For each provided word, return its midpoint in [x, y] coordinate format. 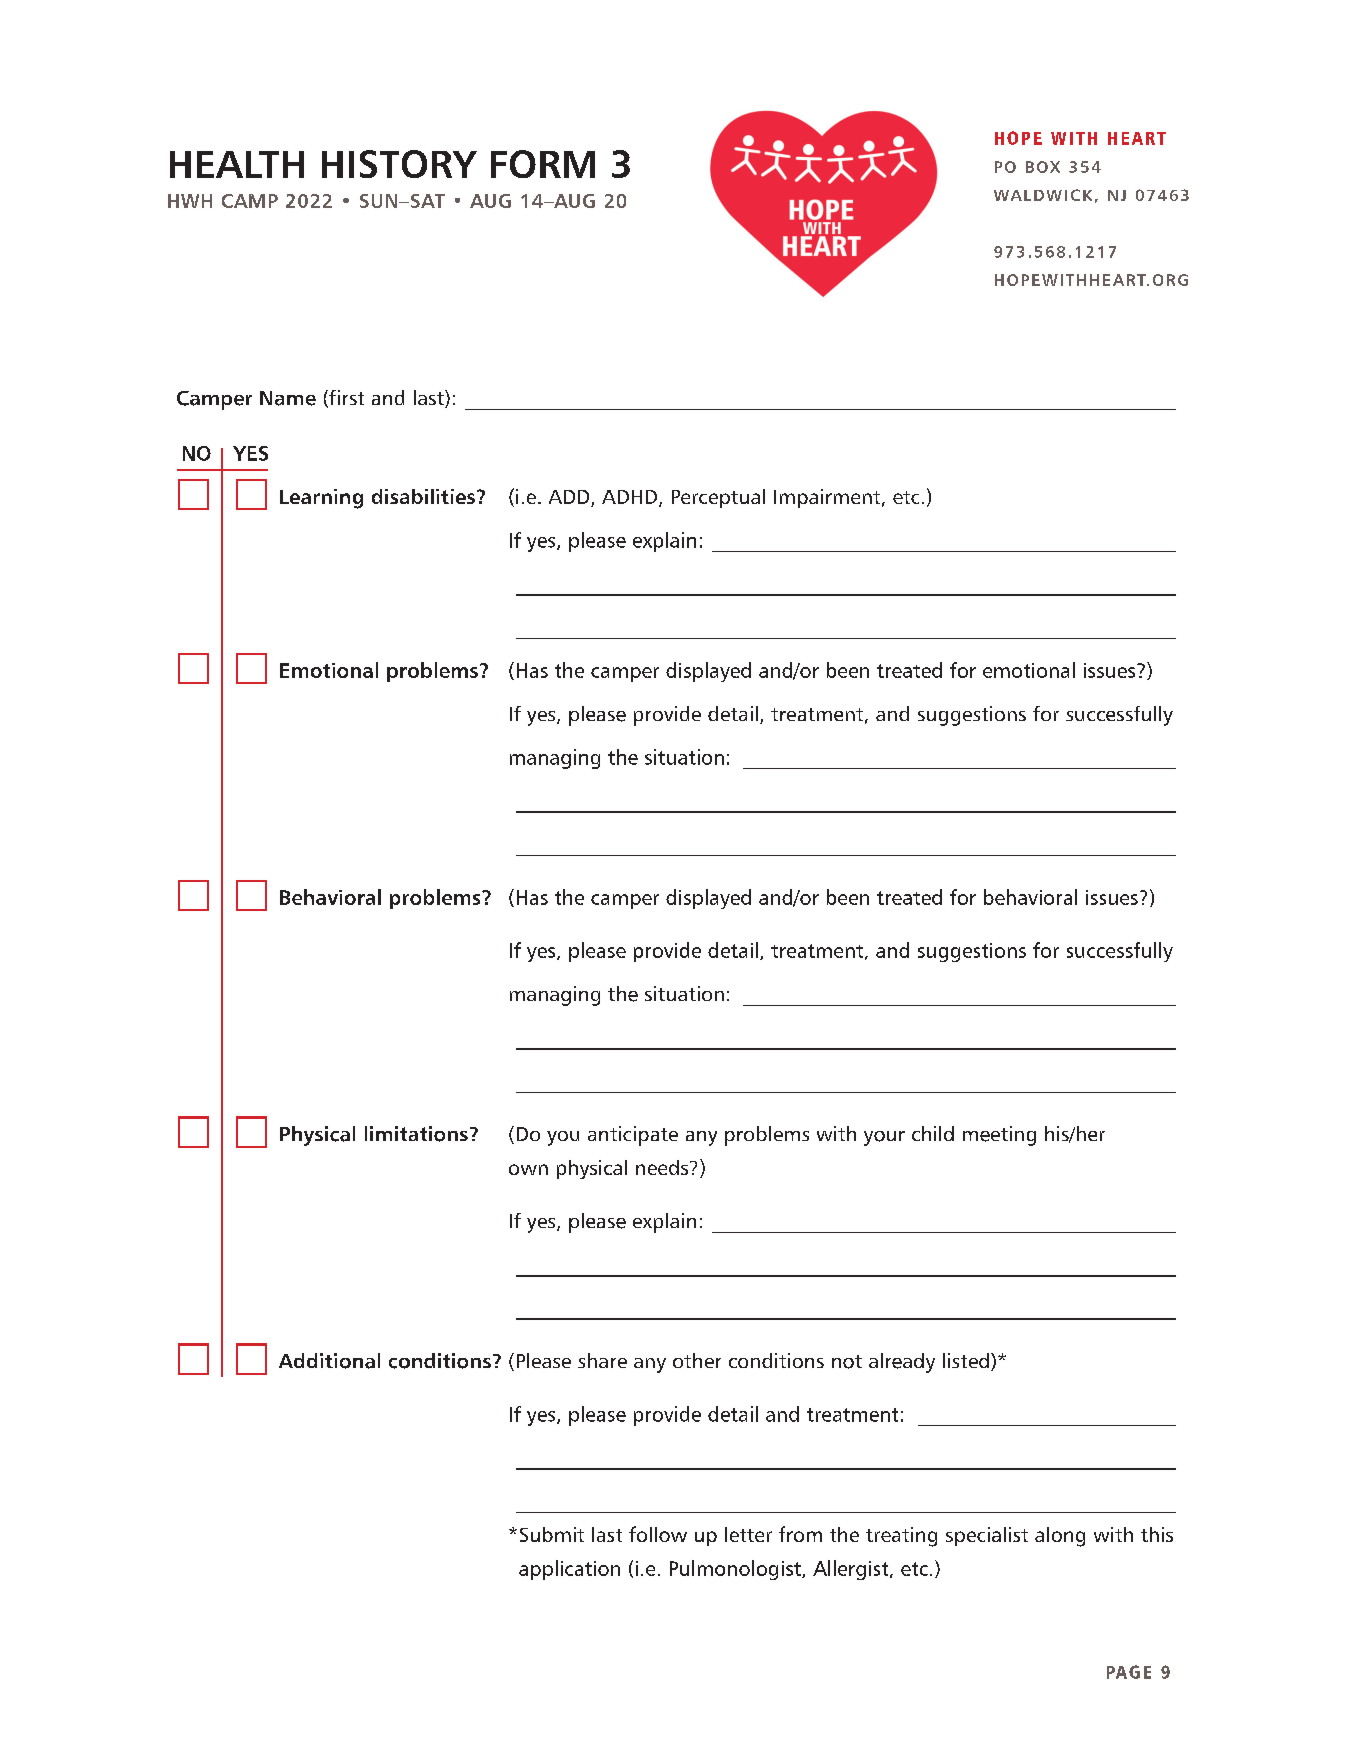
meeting [999, 1136]
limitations [416, 1134]
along [1060, 1537]
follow [658, 1534]
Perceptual [718, 498]
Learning [321, 499]
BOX [1043, 167]
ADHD [631, 498]
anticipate [633, 1136]
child [933, 1133]
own [528, 1169]
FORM [543, 164]
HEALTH [237, 164]
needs [663, 1167]
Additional [329, 1361]
